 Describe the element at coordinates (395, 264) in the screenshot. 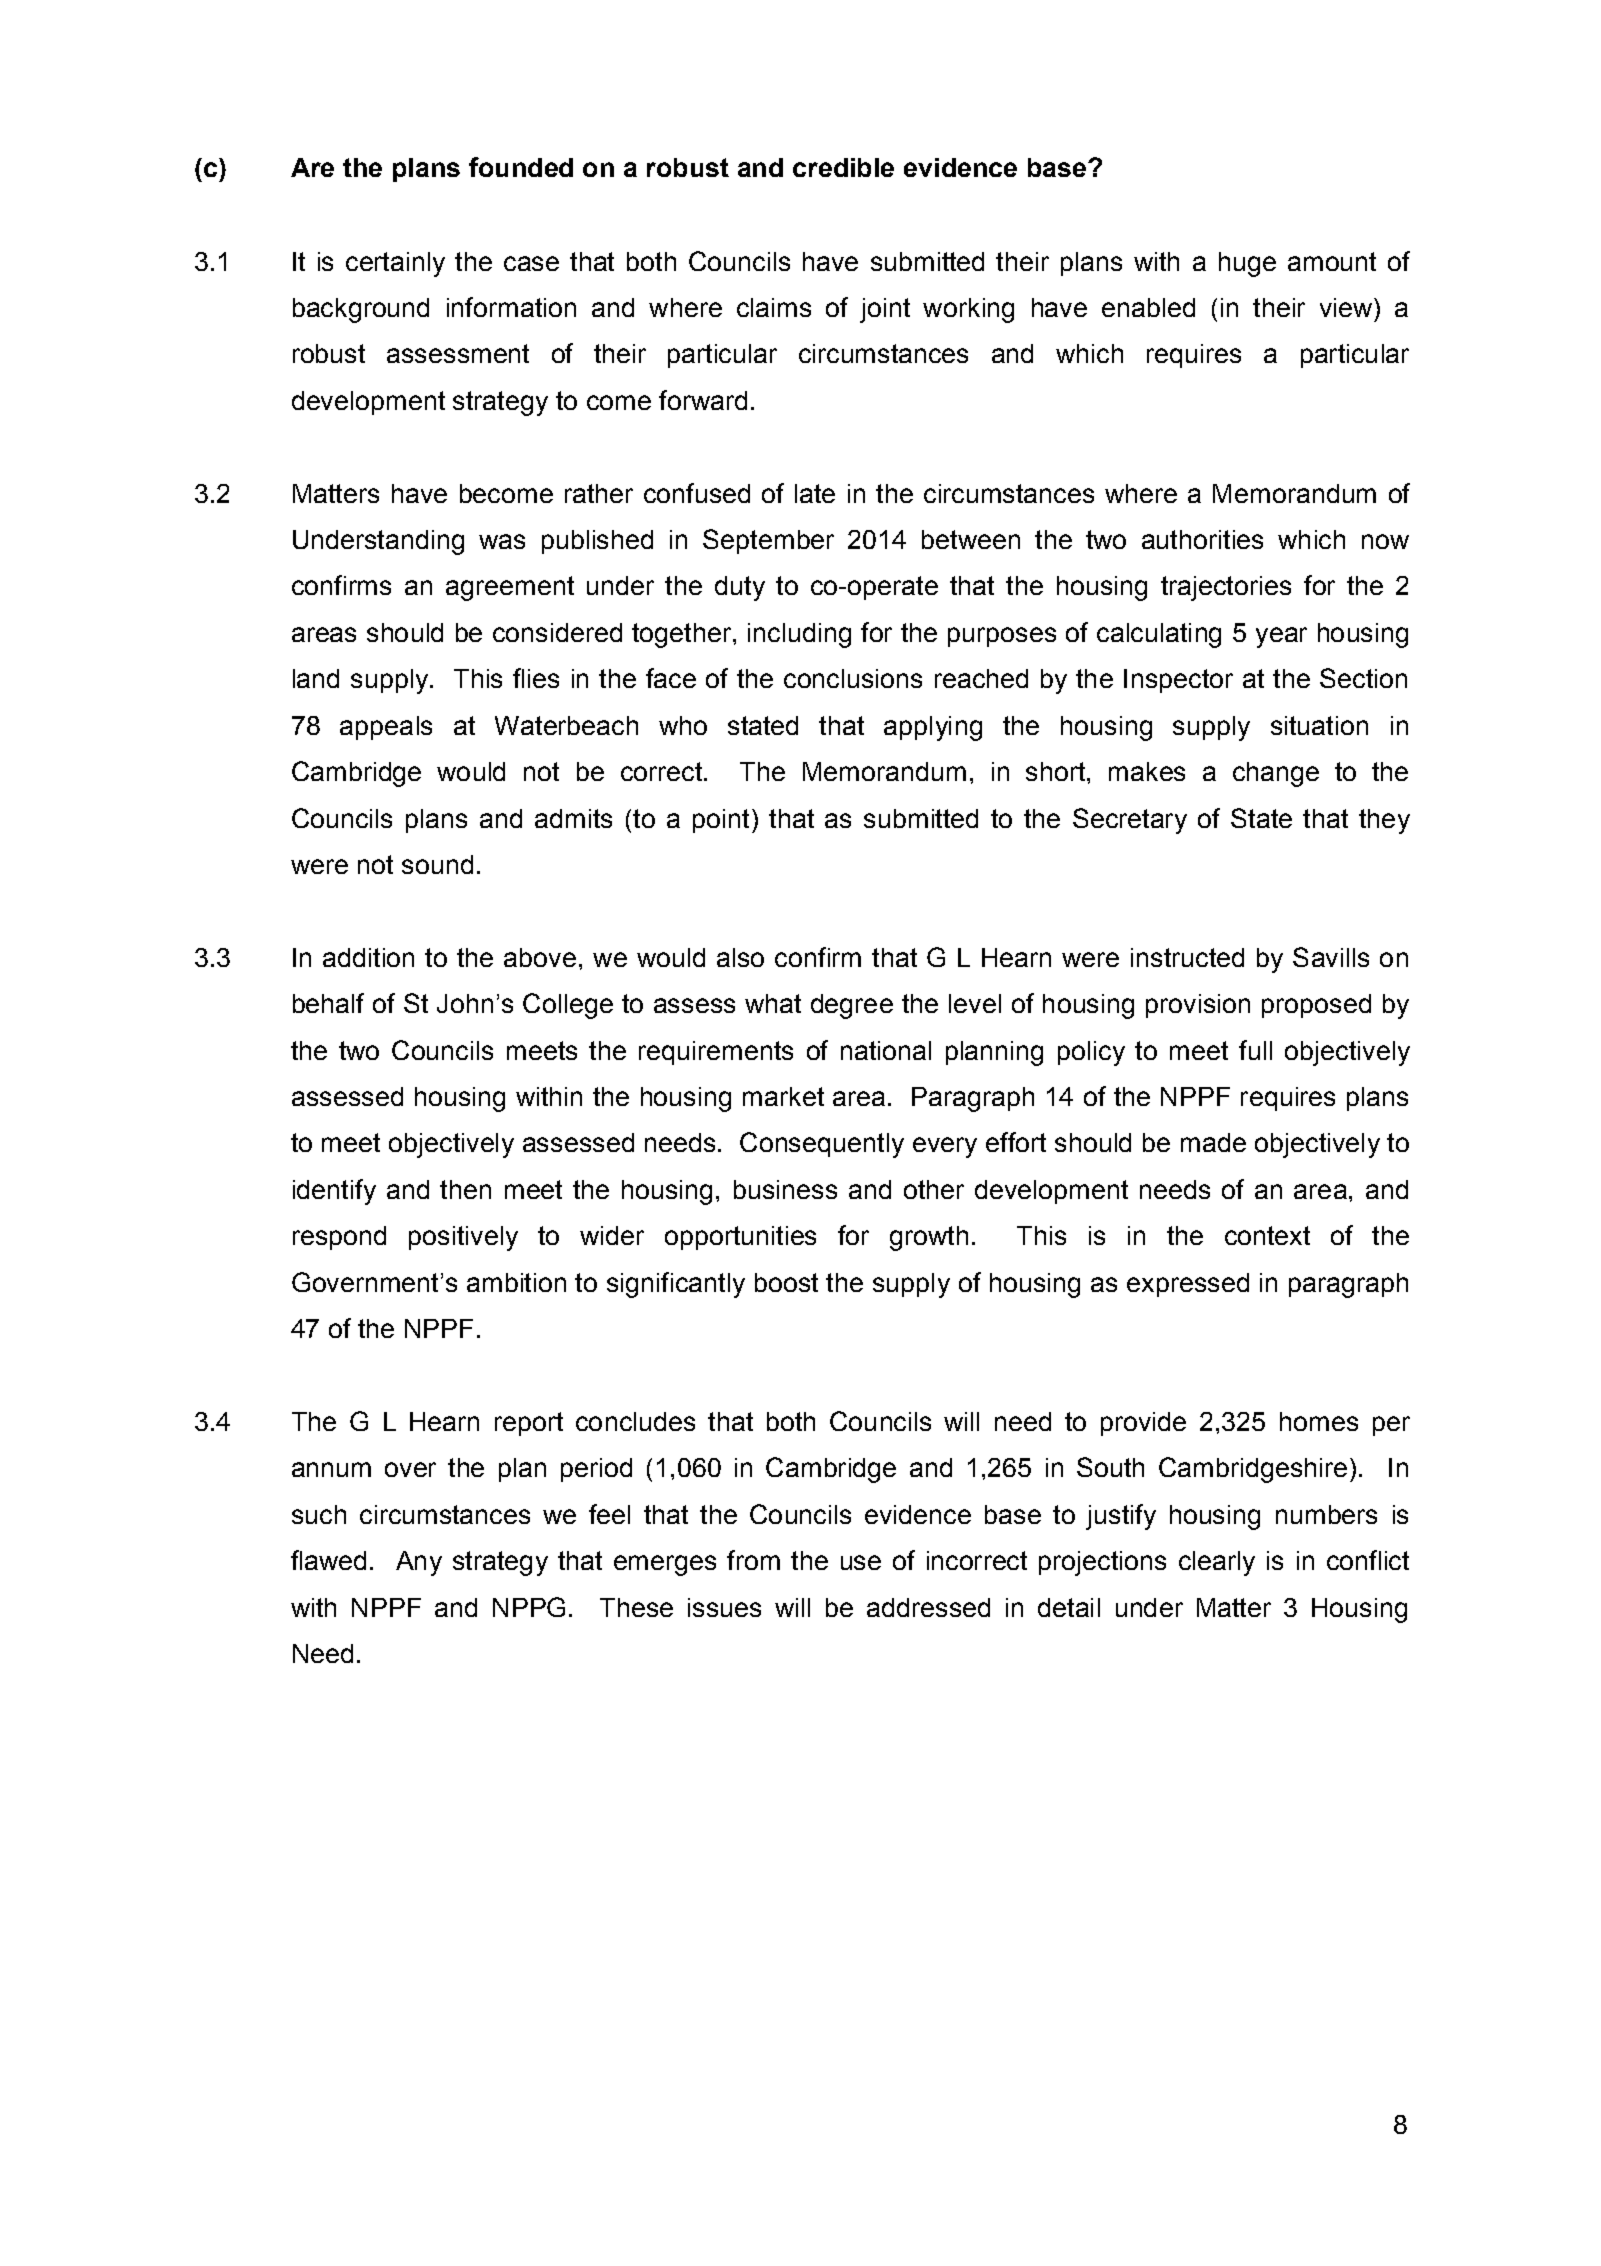

I see `certainly` at that location.
